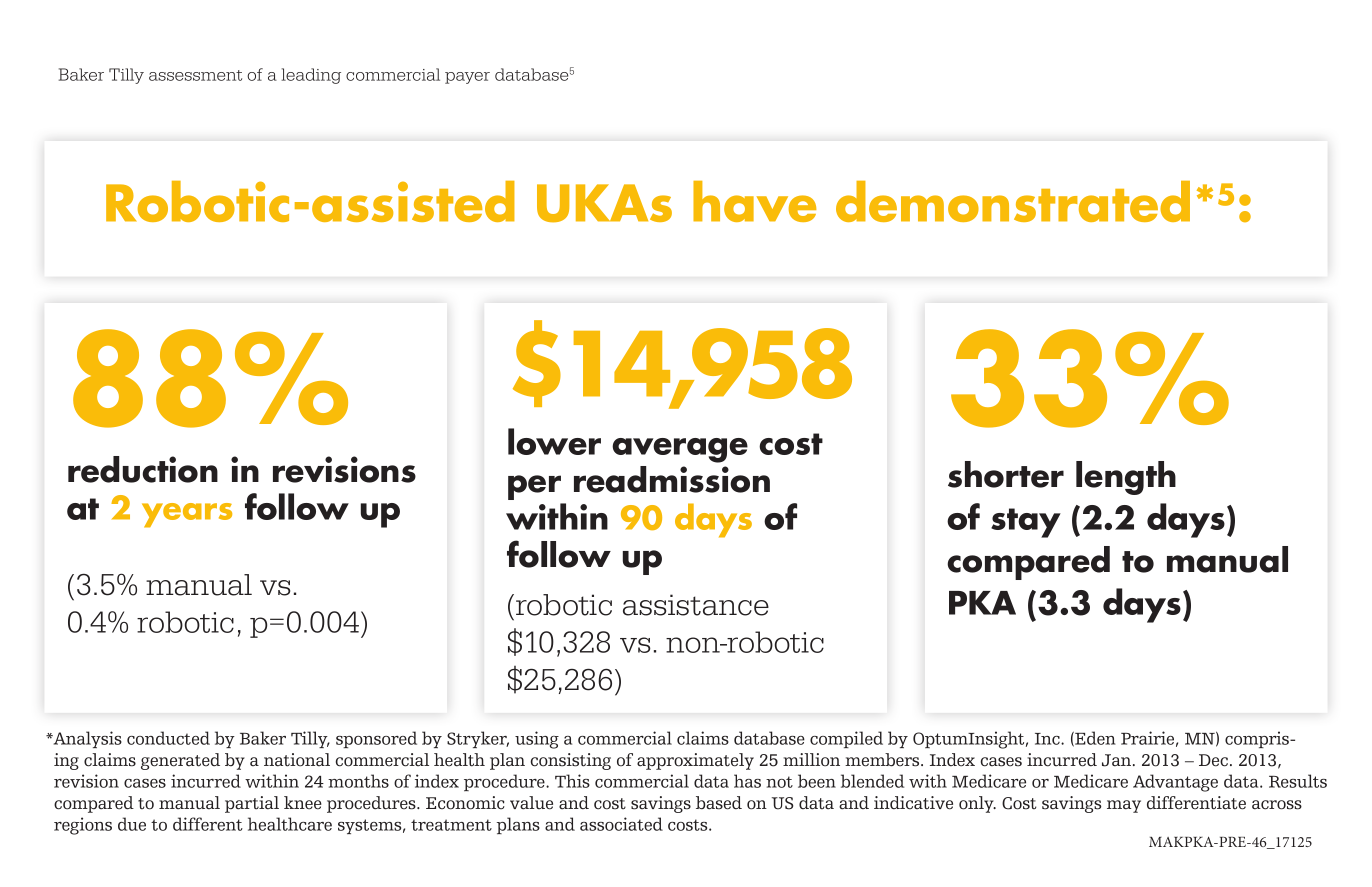  Describe the element at coordinates (143, 469) in the screenshot. I see `reduction` at that location.
